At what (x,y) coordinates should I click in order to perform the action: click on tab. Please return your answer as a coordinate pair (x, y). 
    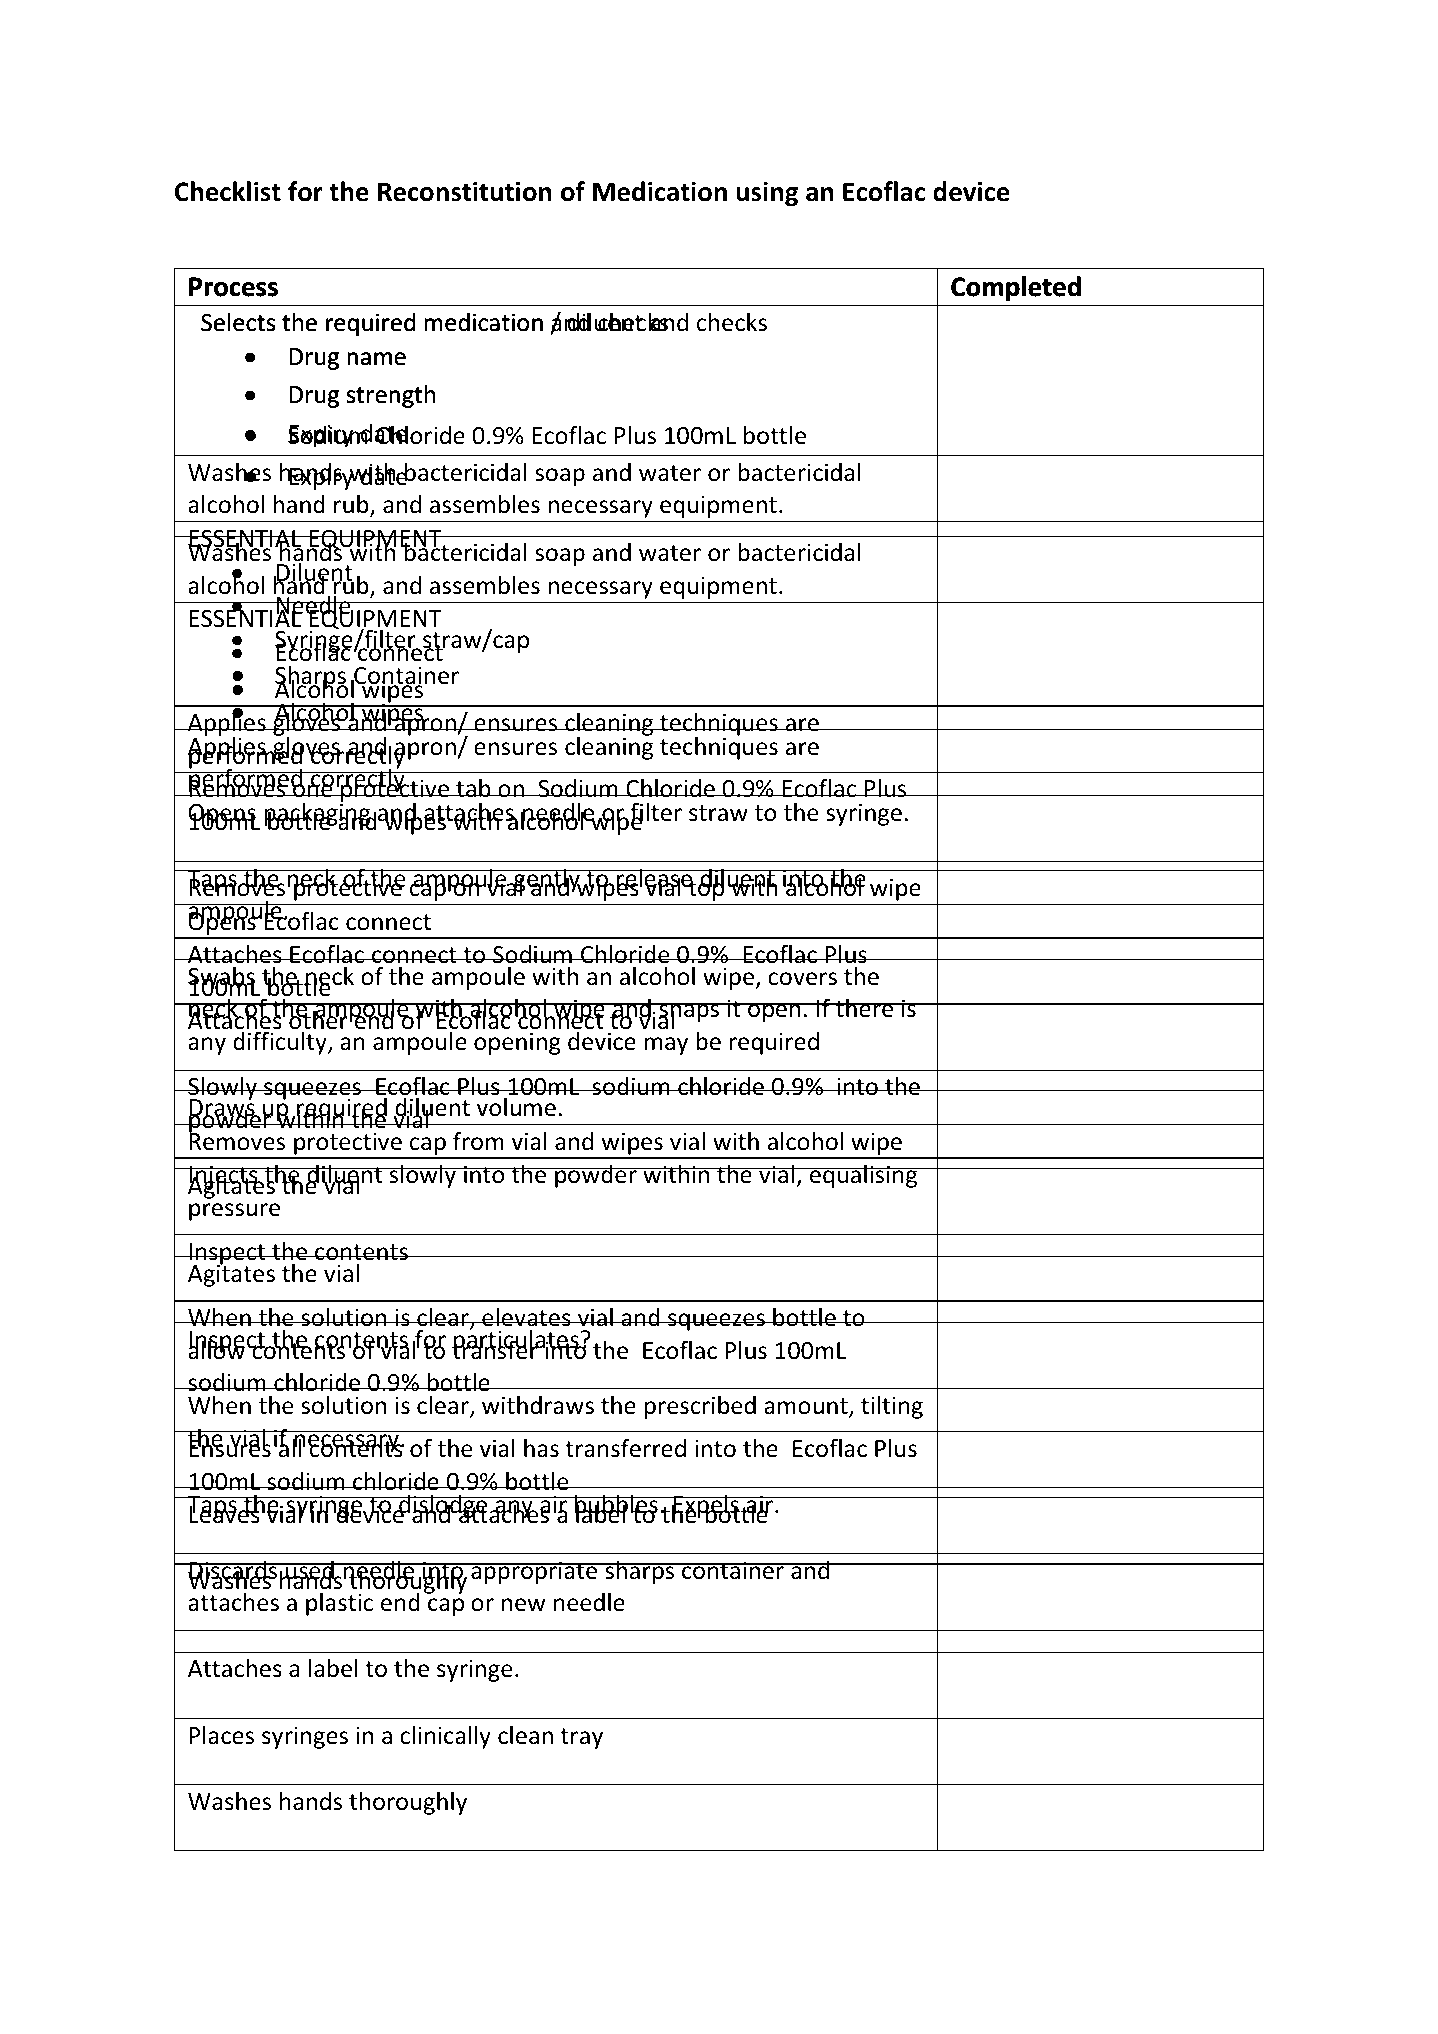
    Looking at the image, I should click on (473, 788).
